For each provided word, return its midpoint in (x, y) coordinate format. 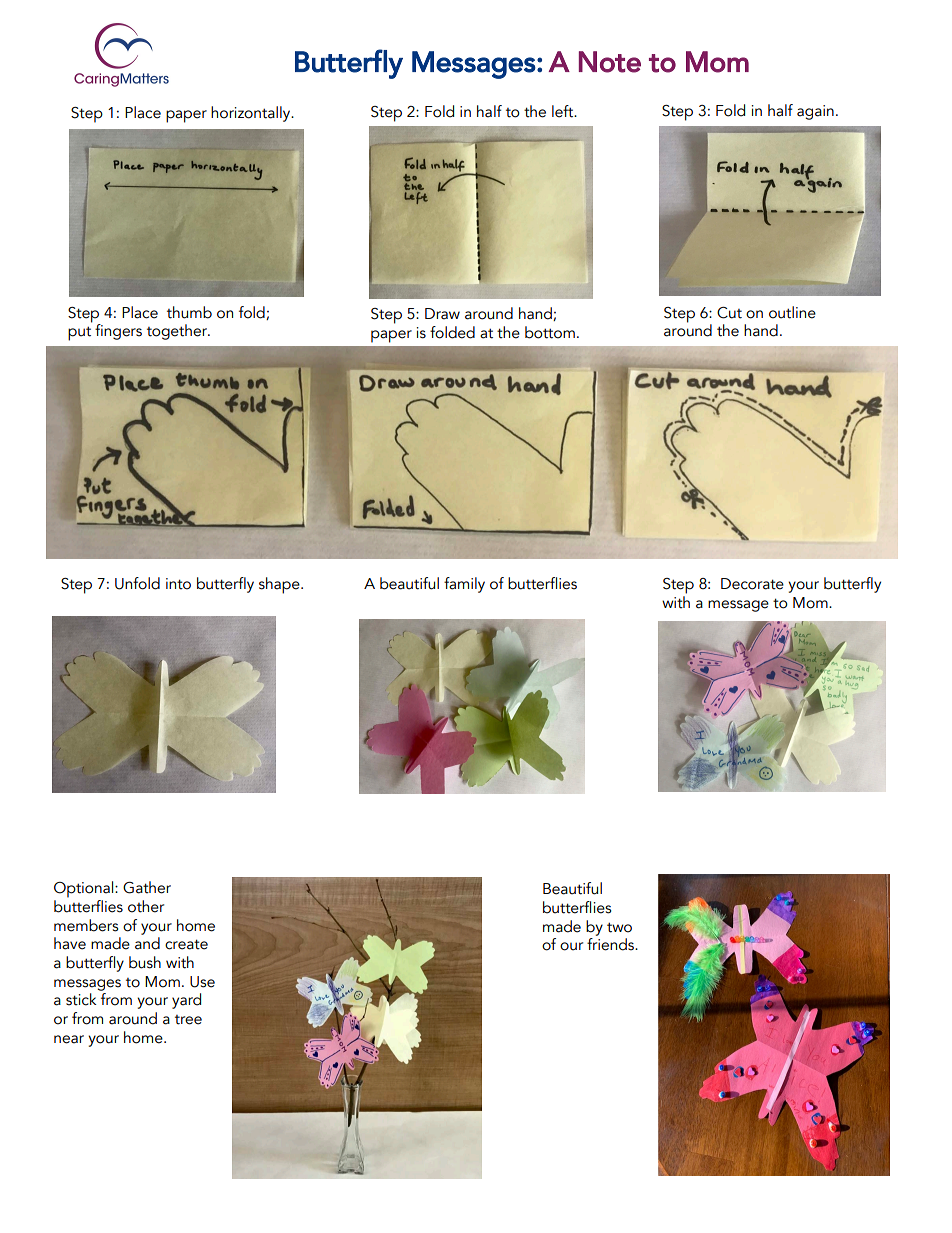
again (815, 112)
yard (186, 1001)
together (178, 332)
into (178, 584)
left (564, 111)
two (619, 927)
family (464, 585)
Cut (729, 313)
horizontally (252, 114)
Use (202, 982)
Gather (147, 887)
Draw (442, 314)
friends (612, 944)
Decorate (752, 584)
